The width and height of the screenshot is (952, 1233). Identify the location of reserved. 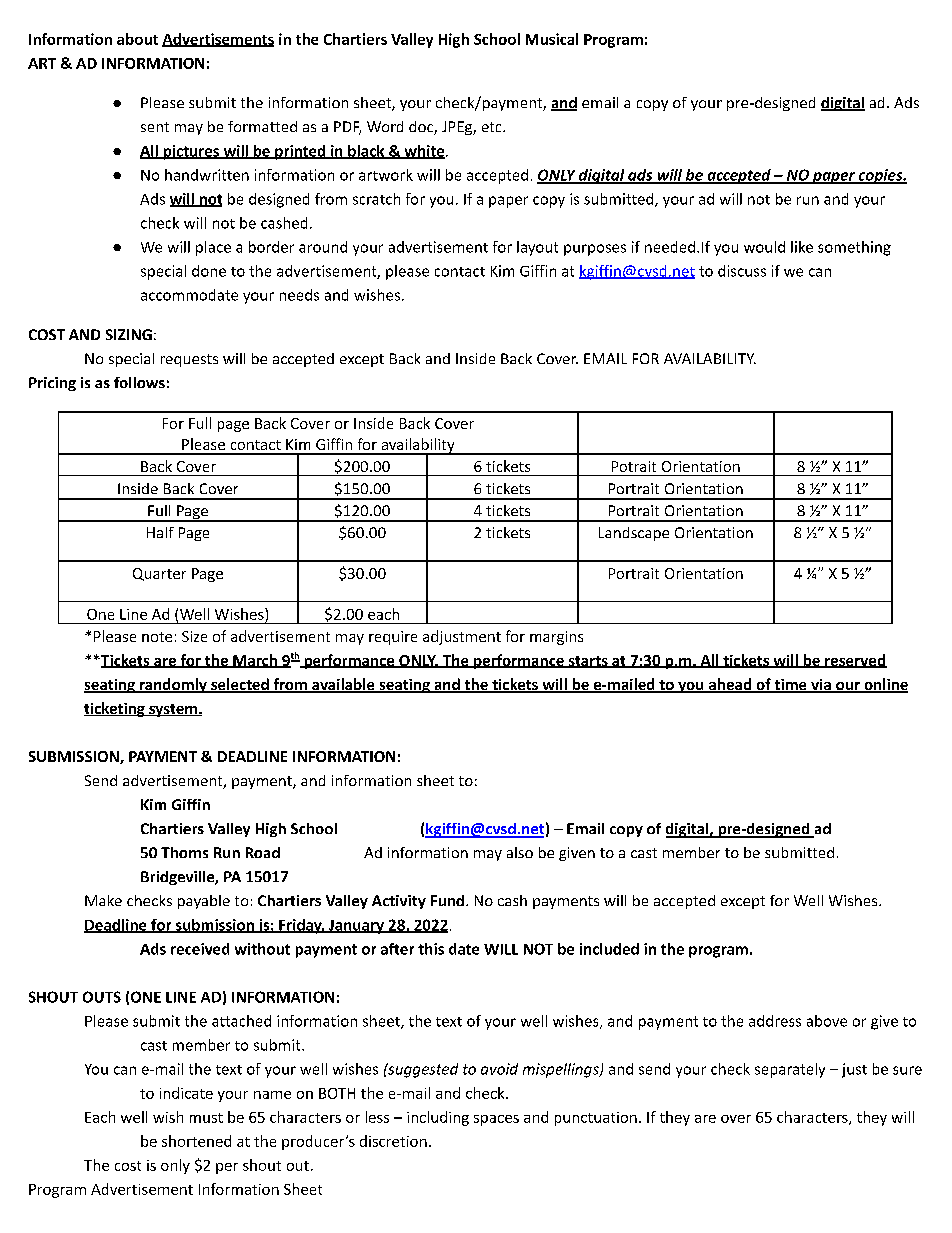
(855, 661).
